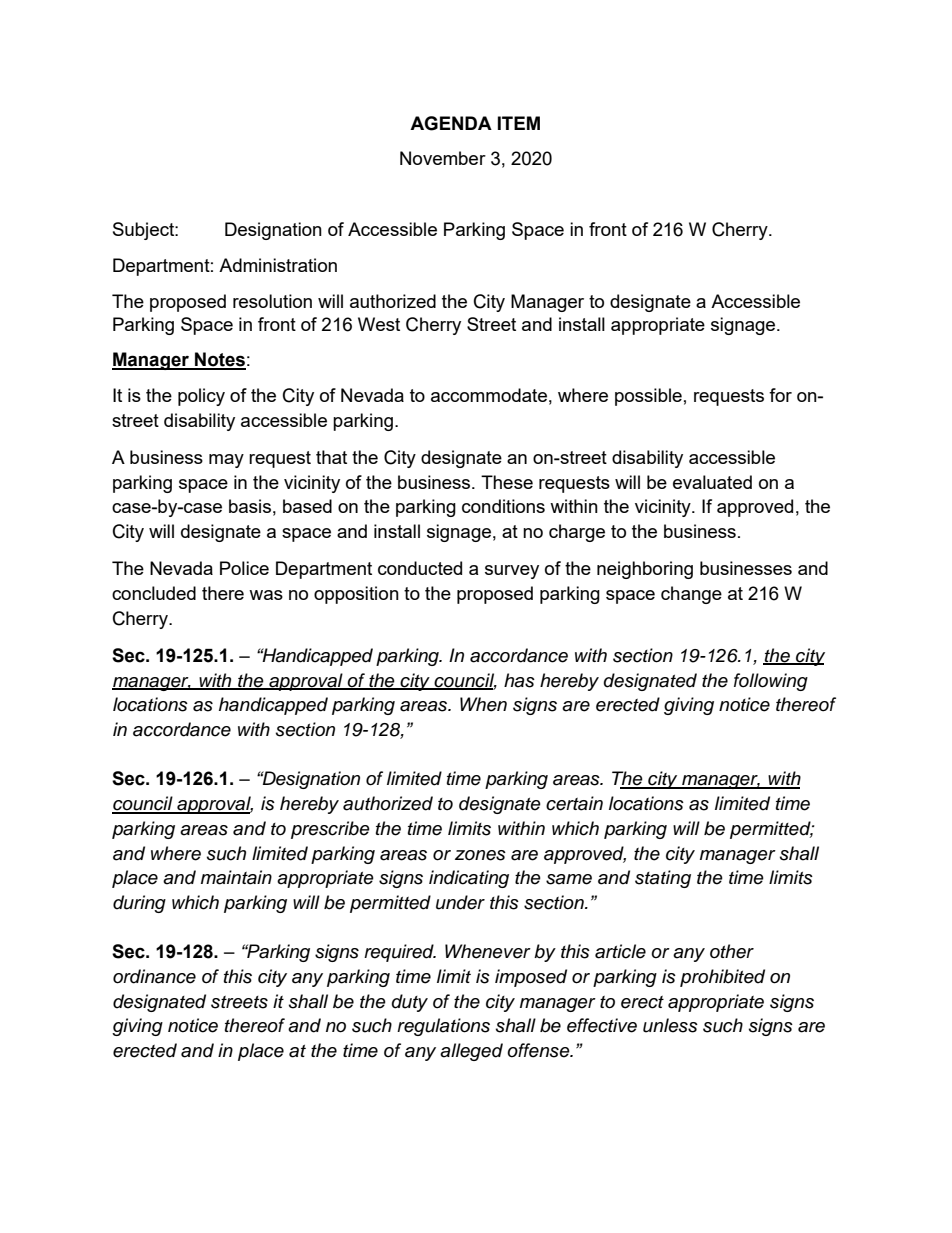 This image has width=952, height=1233. I want to click on ordinance, so click(154, 976).
